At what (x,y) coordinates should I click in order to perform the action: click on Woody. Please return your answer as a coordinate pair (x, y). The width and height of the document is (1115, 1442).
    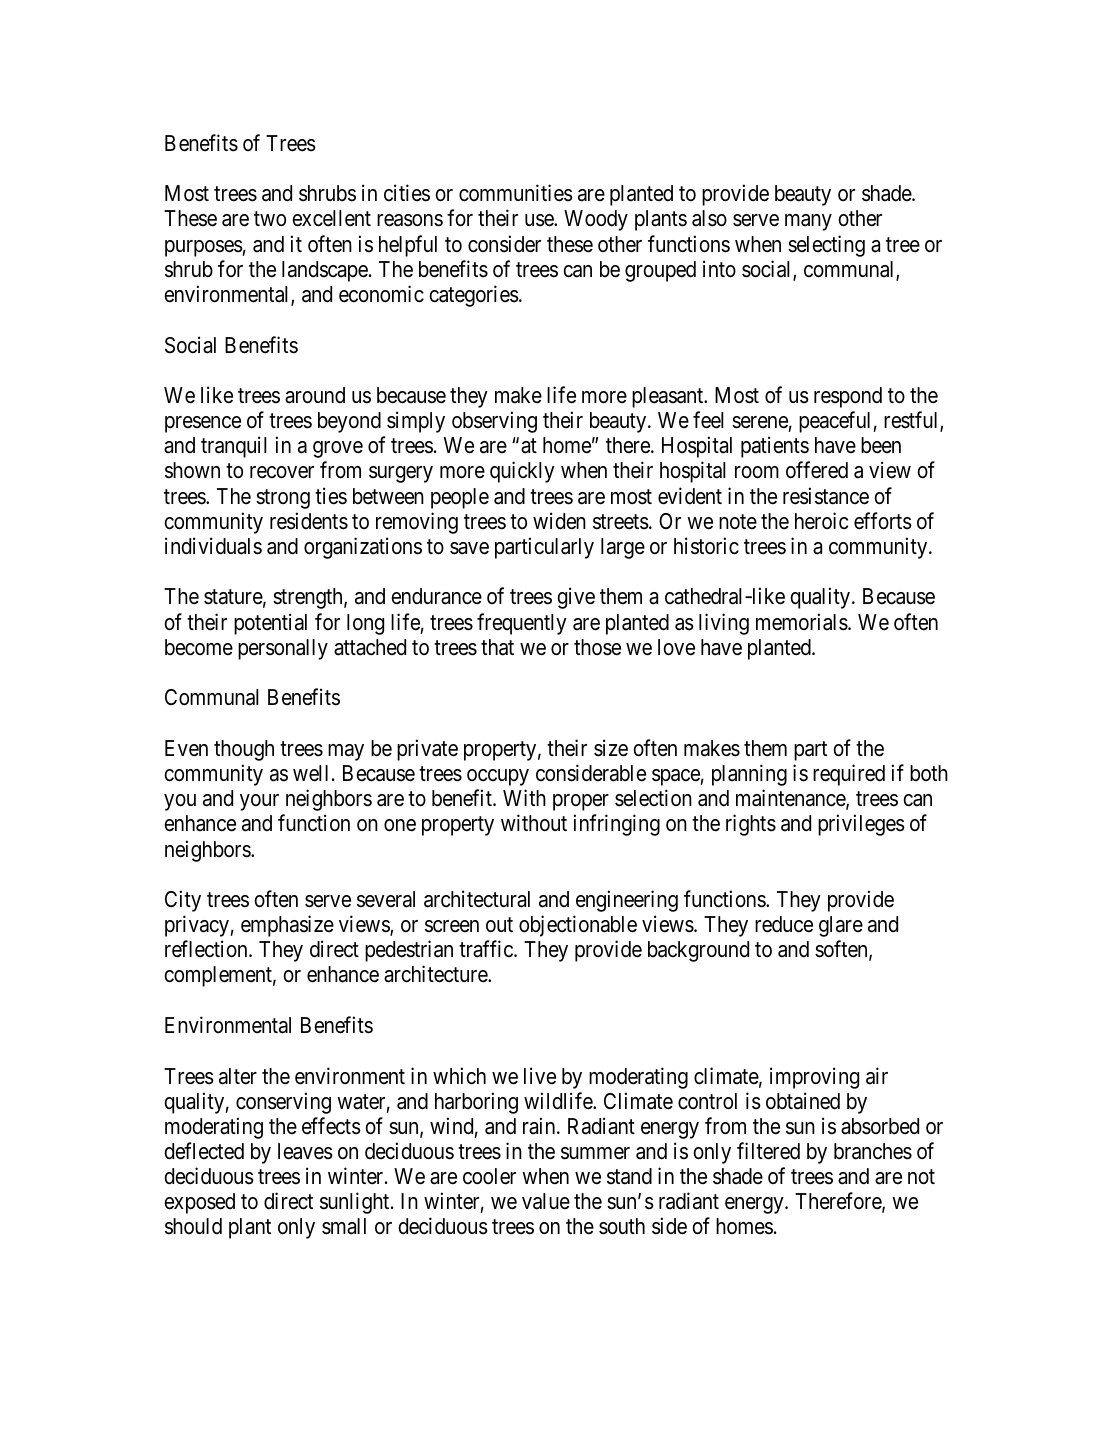
    Looking at the image, I should click on (596, 220).
